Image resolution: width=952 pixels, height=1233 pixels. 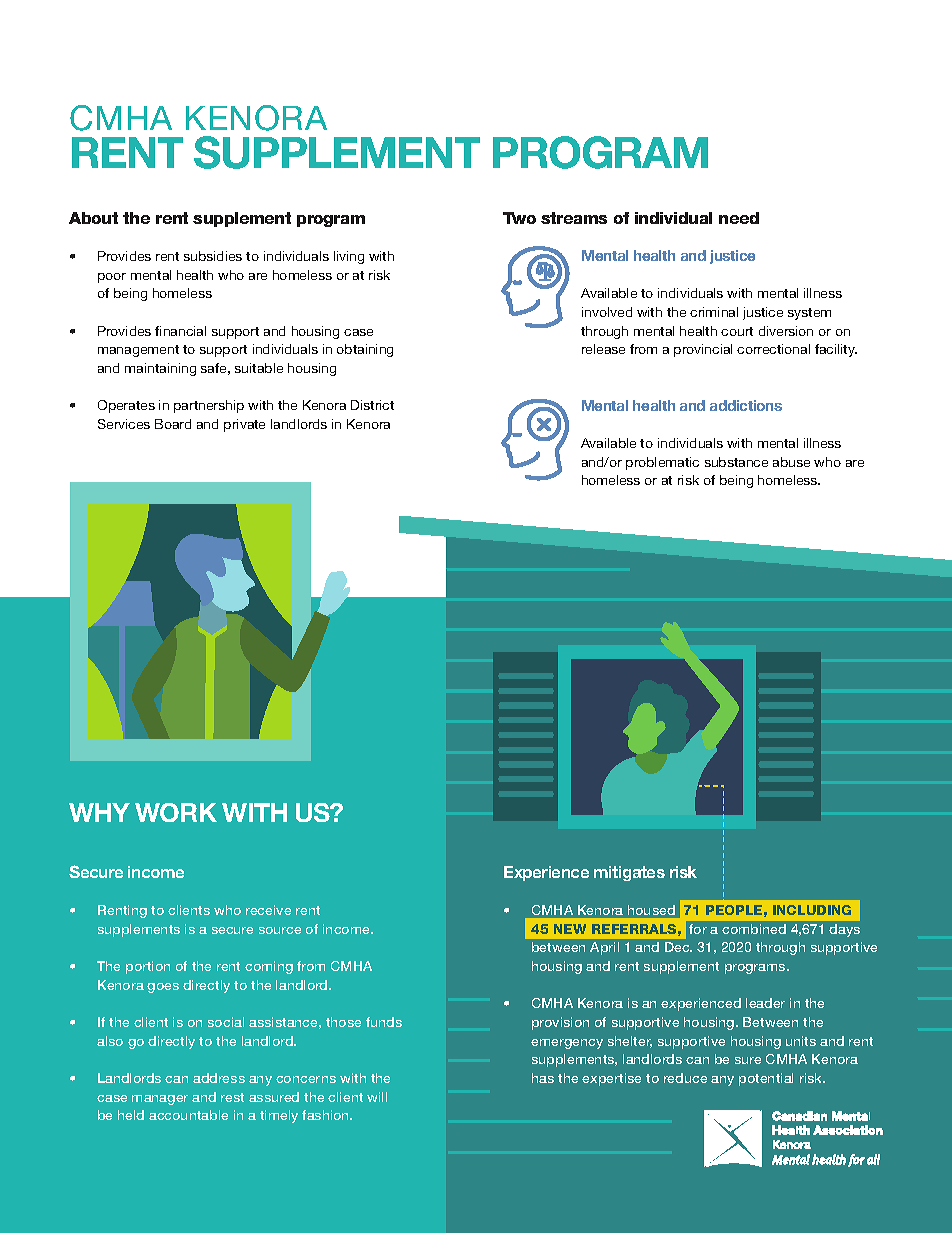 I want to click on mitigates, so click(x=629, y=873).
